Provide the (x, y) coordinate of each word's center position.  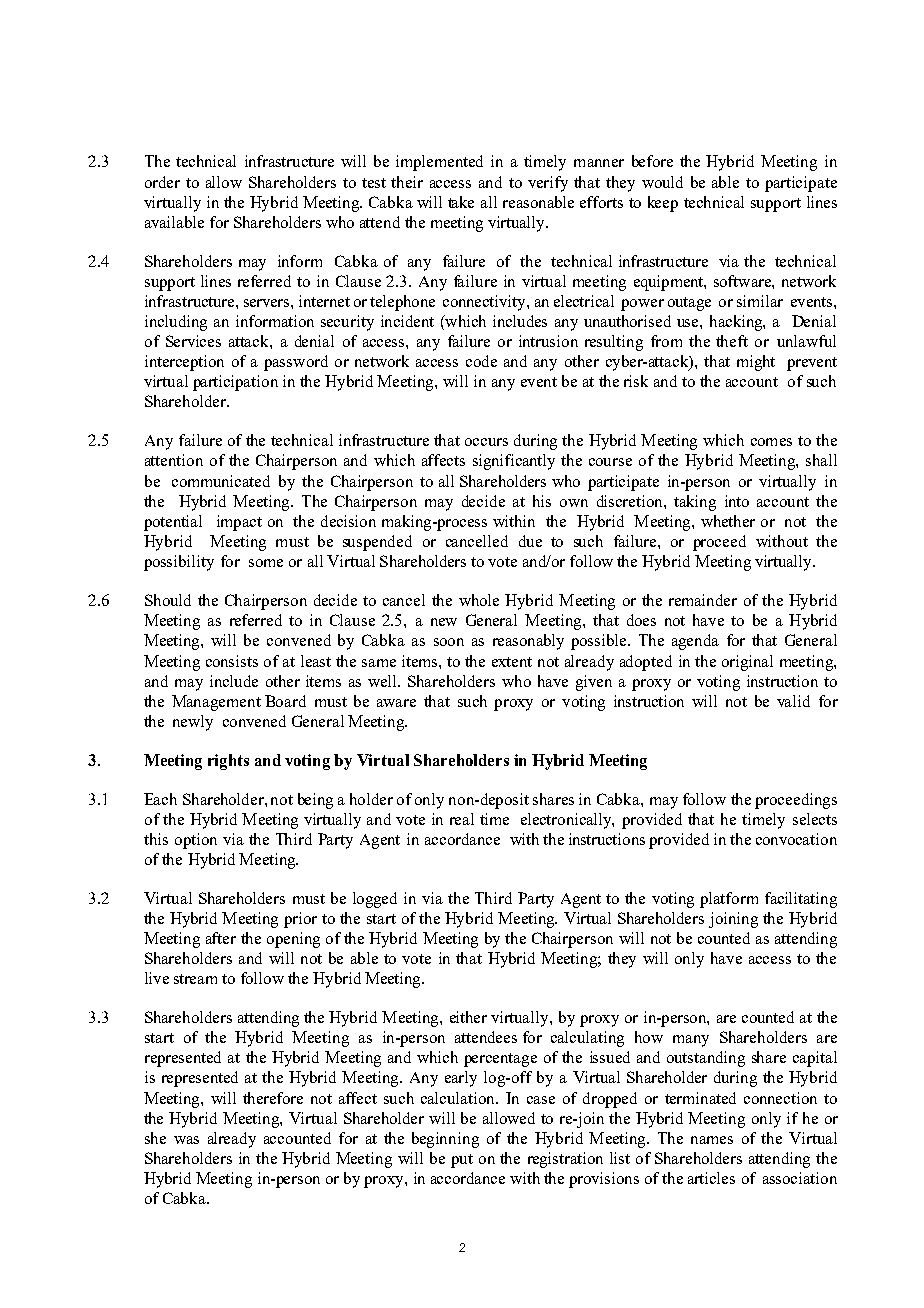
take (461, 202)
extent (512, 662)
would (662, 182)
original (747, 663)
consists (232, 661)
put (462, 1161)
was (186, 1140)
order (162, 182)
